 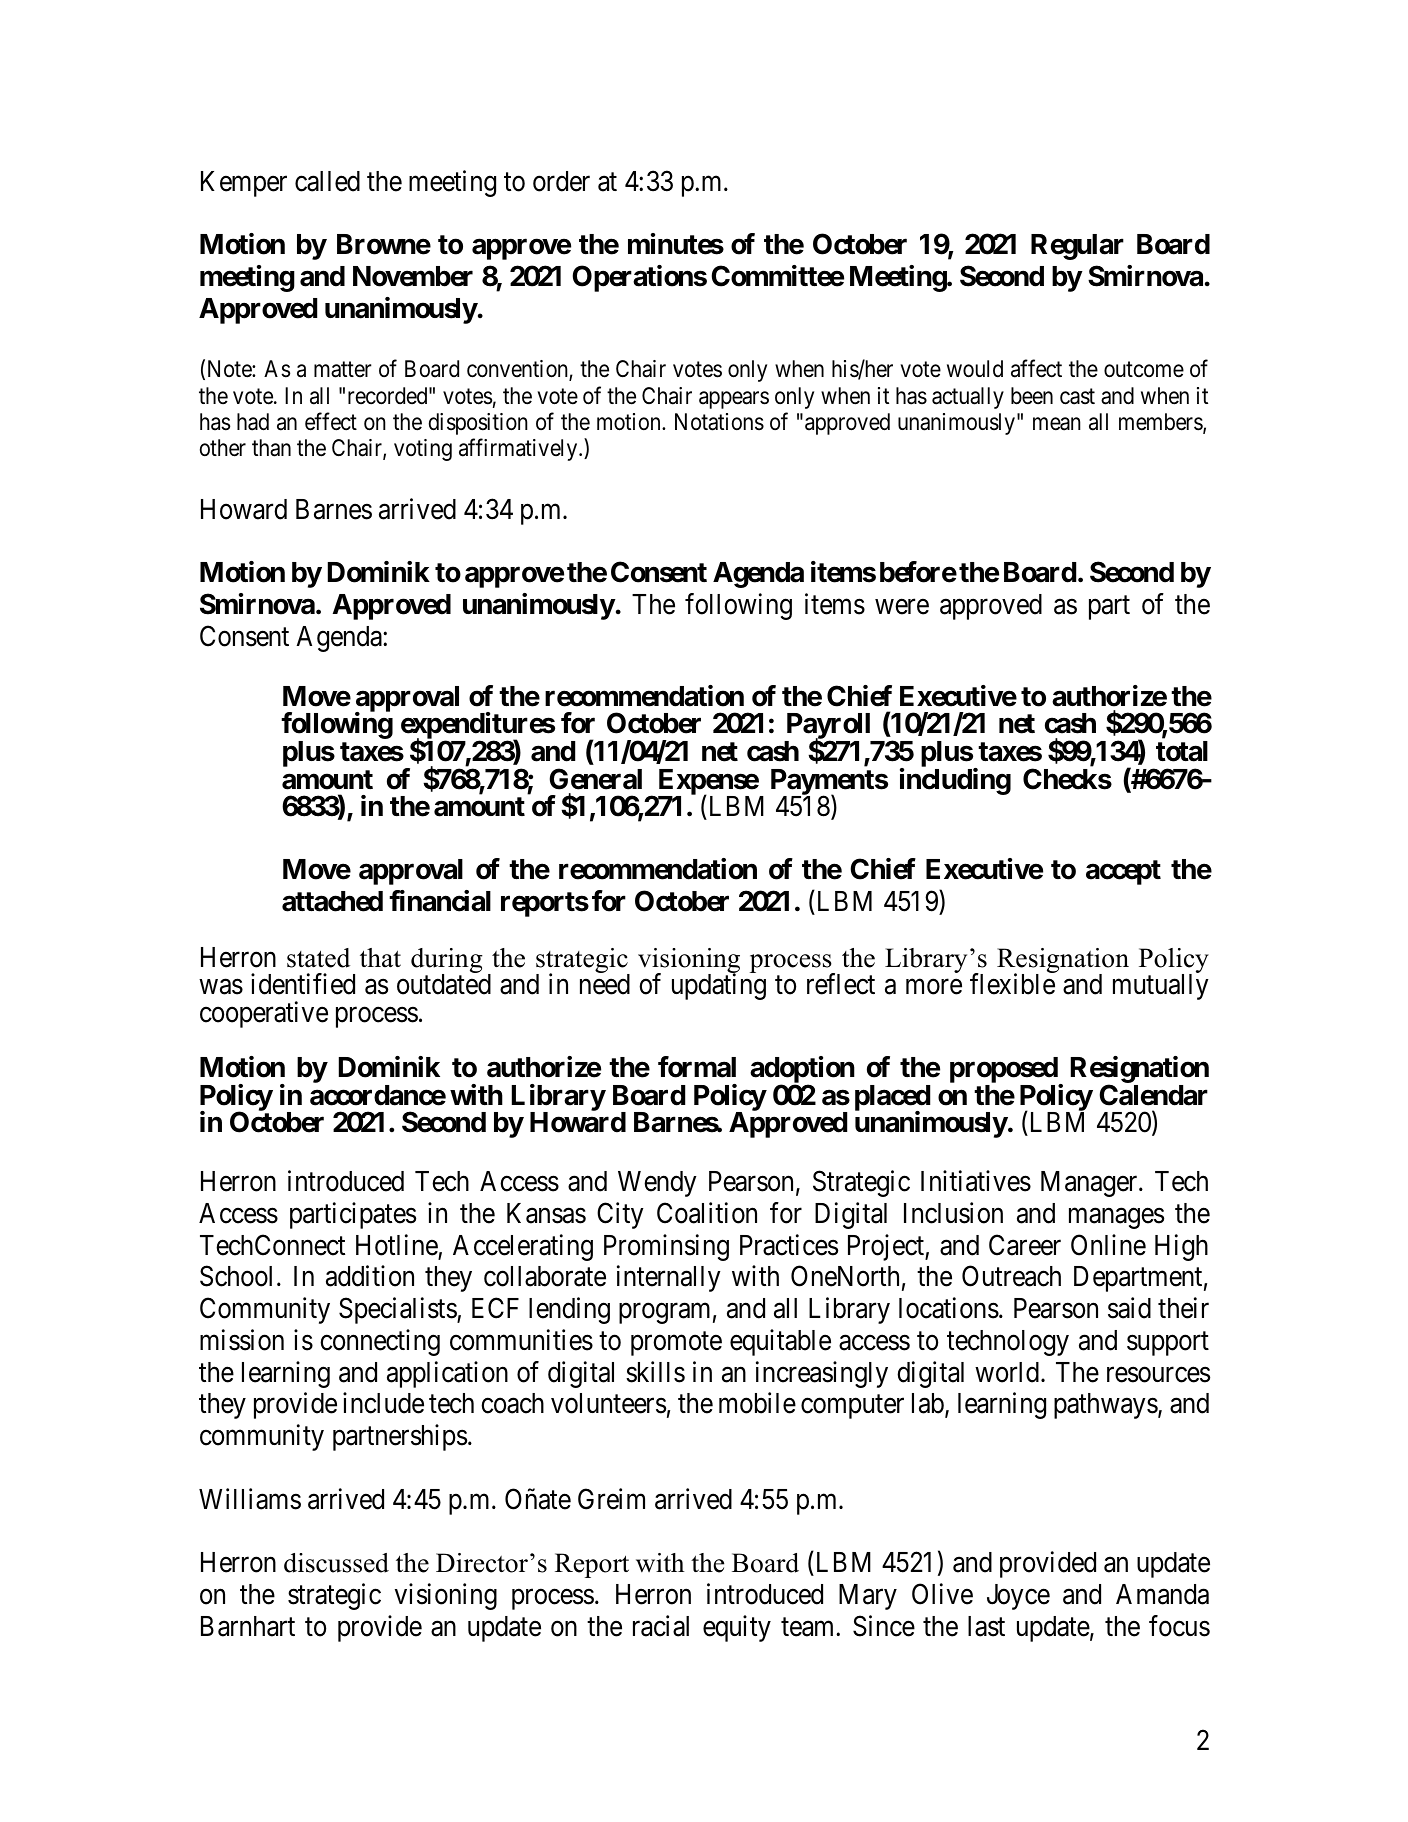 What do you see at coordinates (561, 181) in the page?
I see `order` at bounding box center [561, 181].
